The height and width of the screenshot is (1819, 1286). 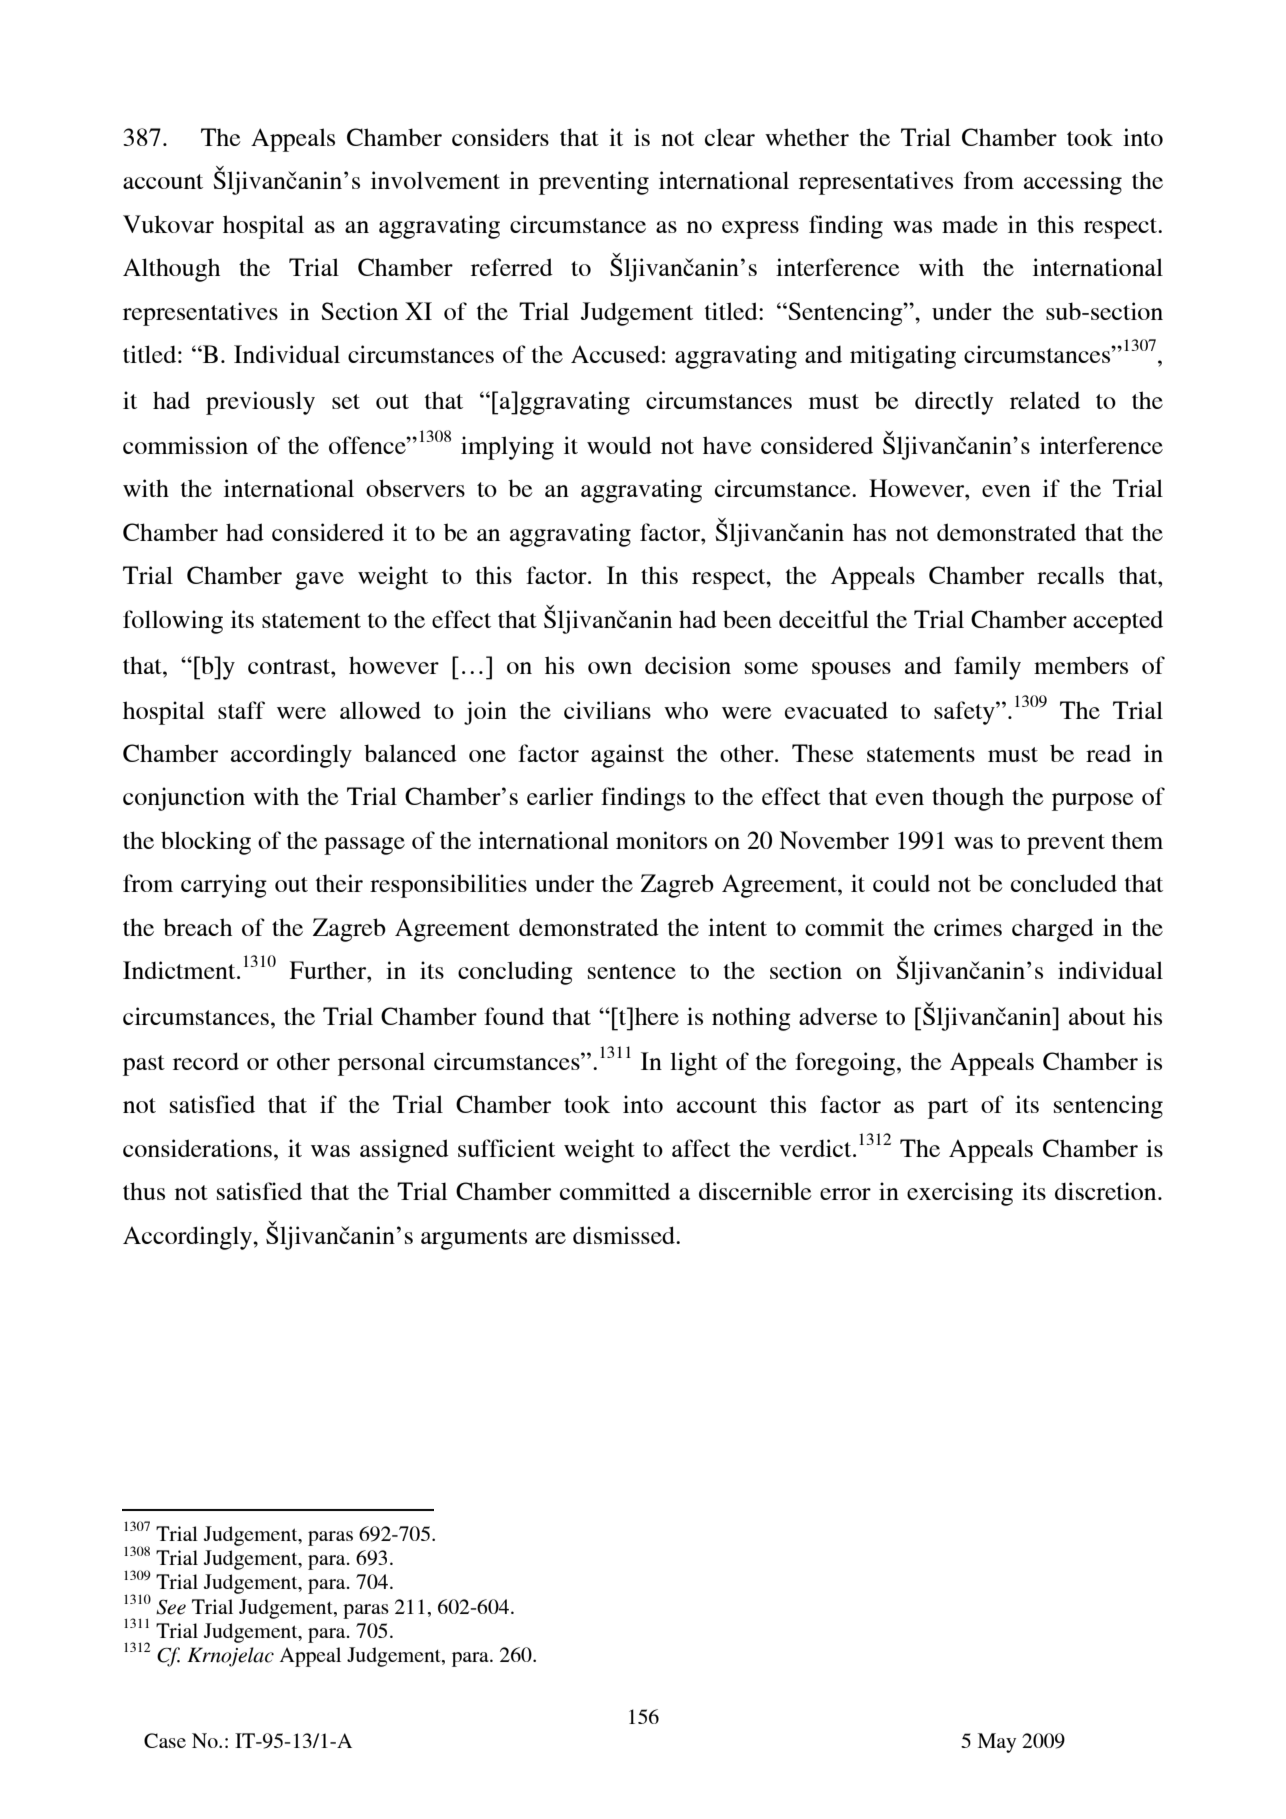 I want to click on own, so click(x=610, y=668).
